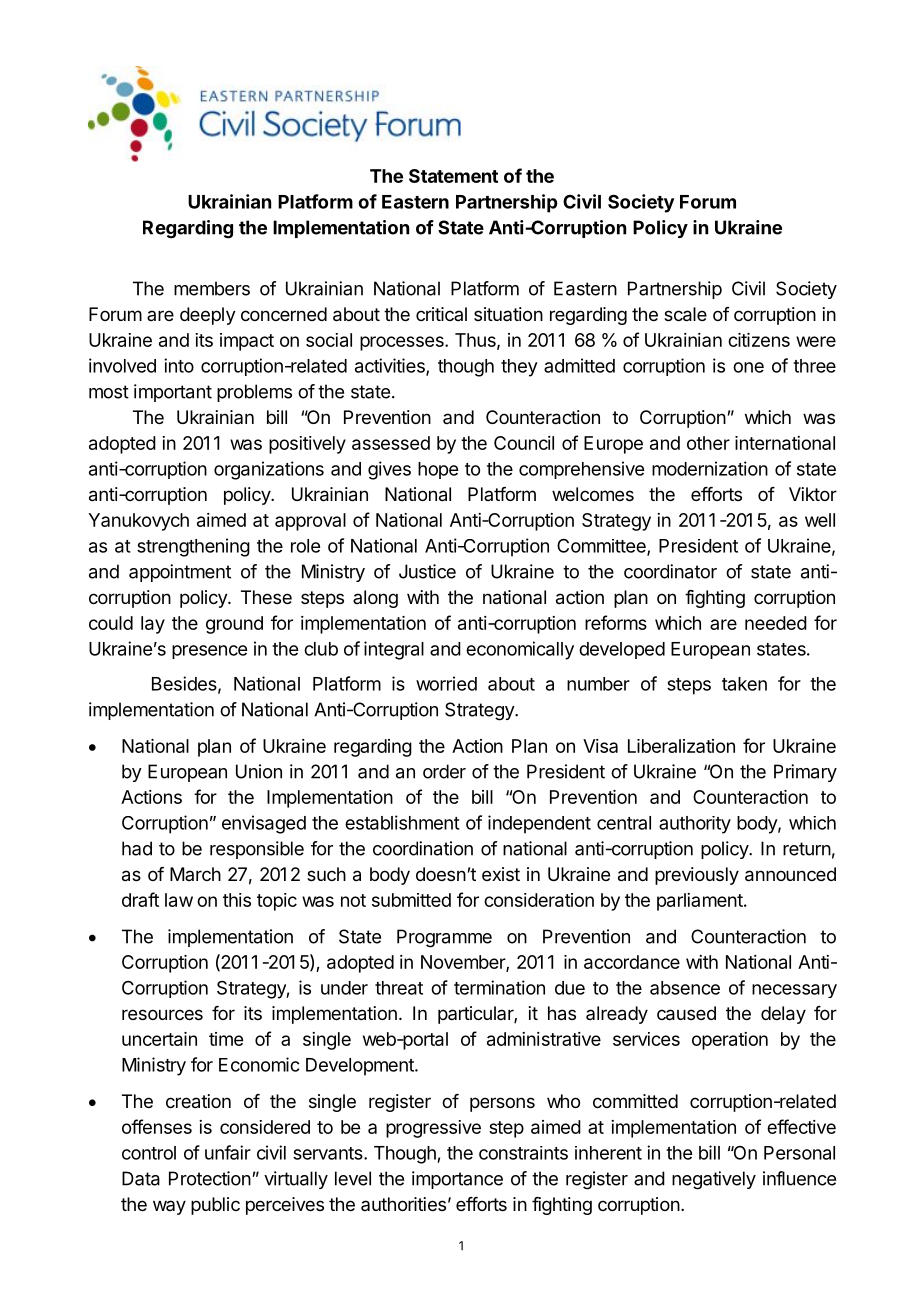  I want to click on law, so click(179, 900).
